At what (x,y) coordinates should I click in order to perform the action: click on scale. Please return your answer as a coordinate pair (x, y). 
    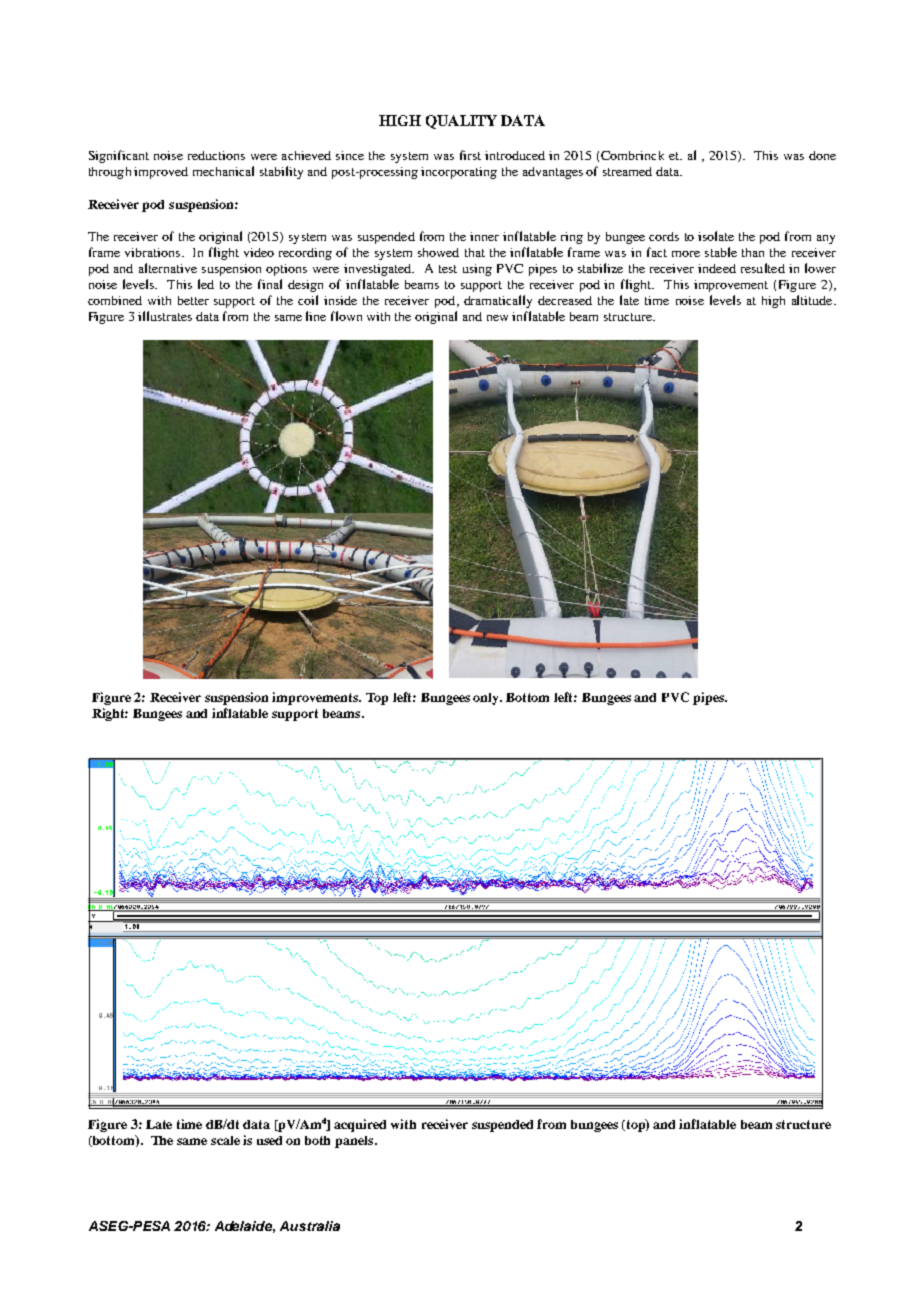
    Looking at the image, I should click on (225, 1140).
